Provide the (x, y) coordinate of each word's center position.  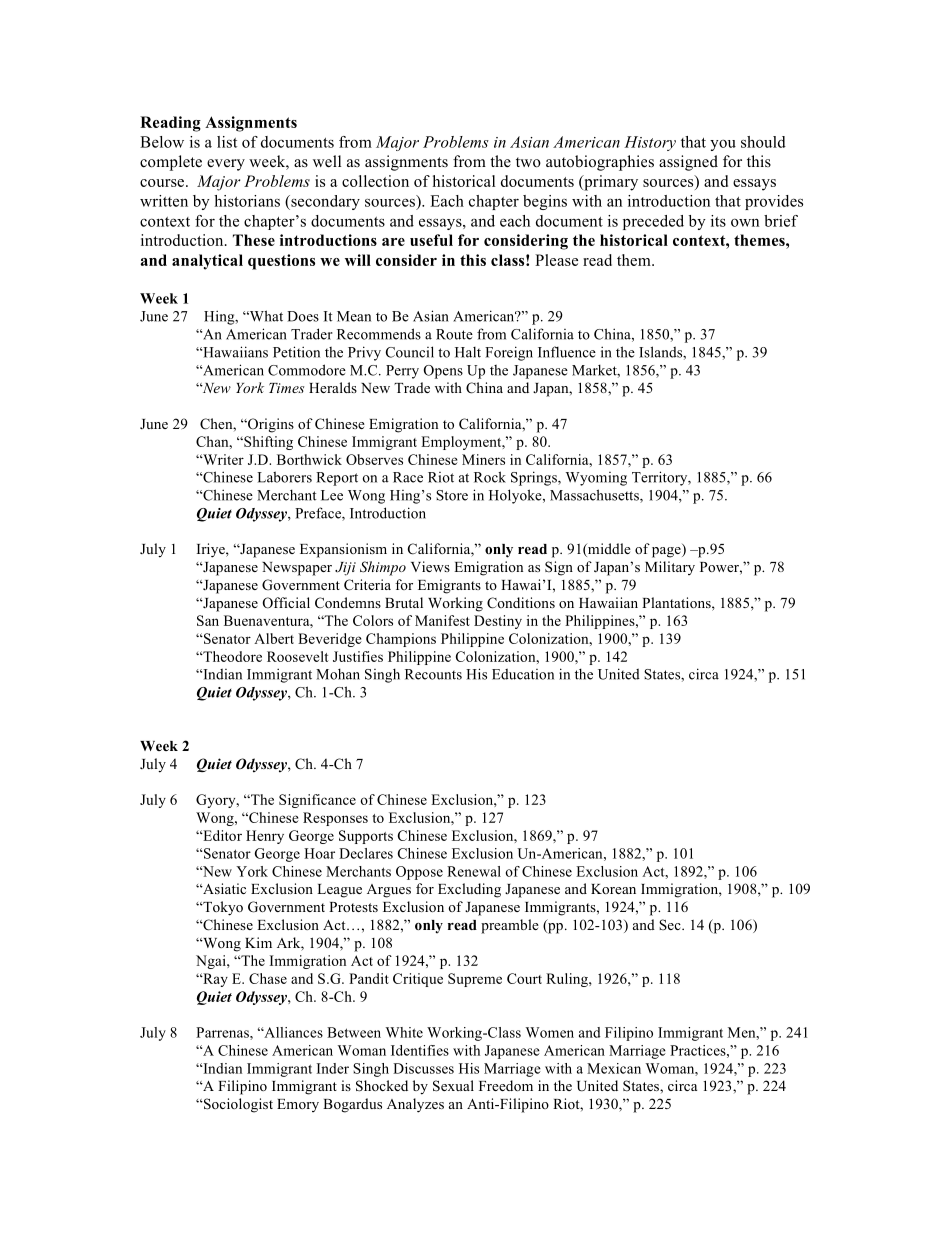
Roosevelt (298, 656)
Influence (567, 352)
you (723, 145)
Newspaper (297, 569)
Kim (258, 942)
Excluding (469, 890)
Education (523, 674)
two (528, 162)
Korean (613, 889)
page (667, 552)
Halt (468, 352)
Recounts (433, 674)
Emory (298, 1105)
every (226, 165)
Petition (296, 352)
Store (452, 495)
